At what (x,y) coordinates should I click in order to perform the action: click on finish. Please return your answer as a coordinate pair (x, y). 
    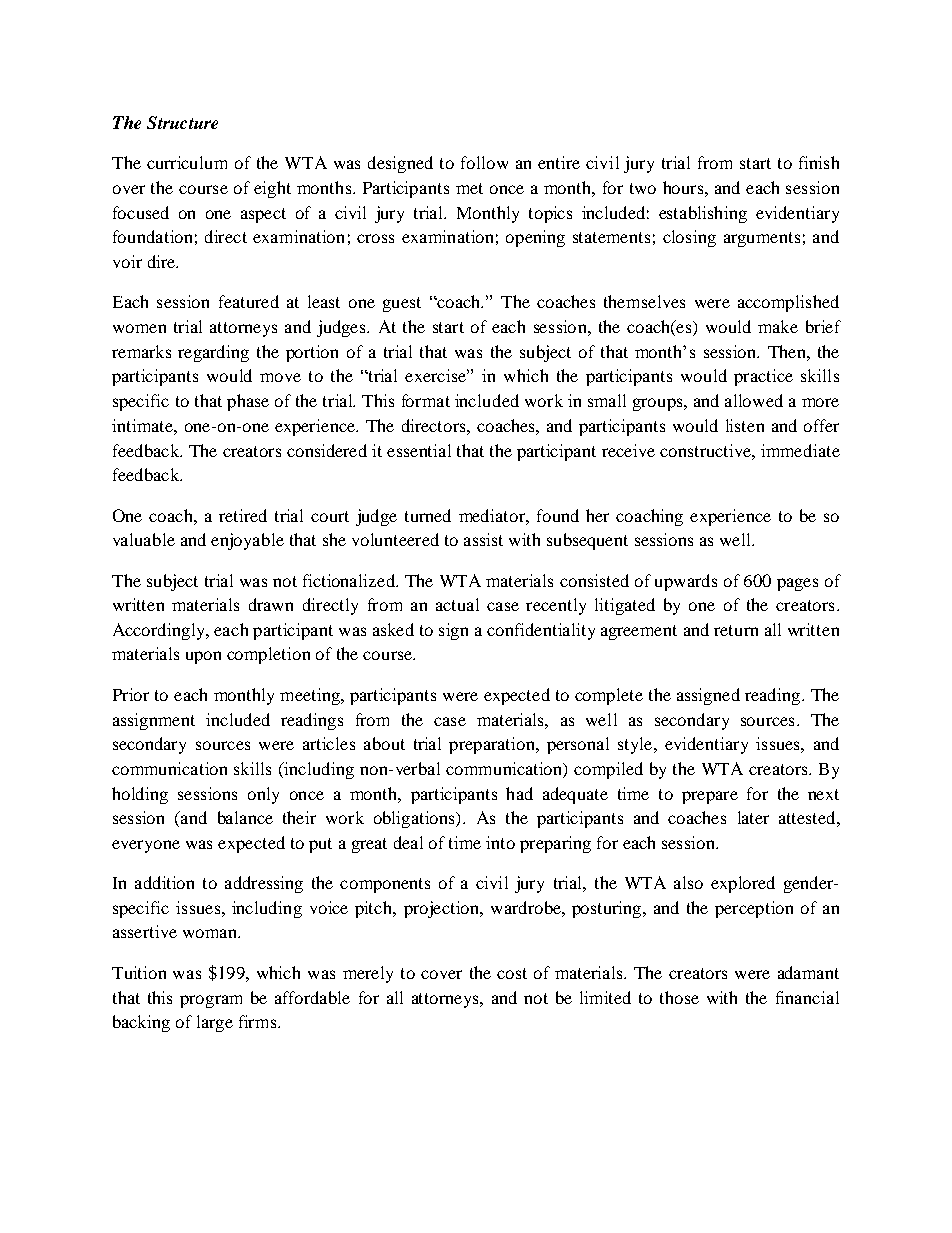
    Looking at the image, I should click on (819, 162).
